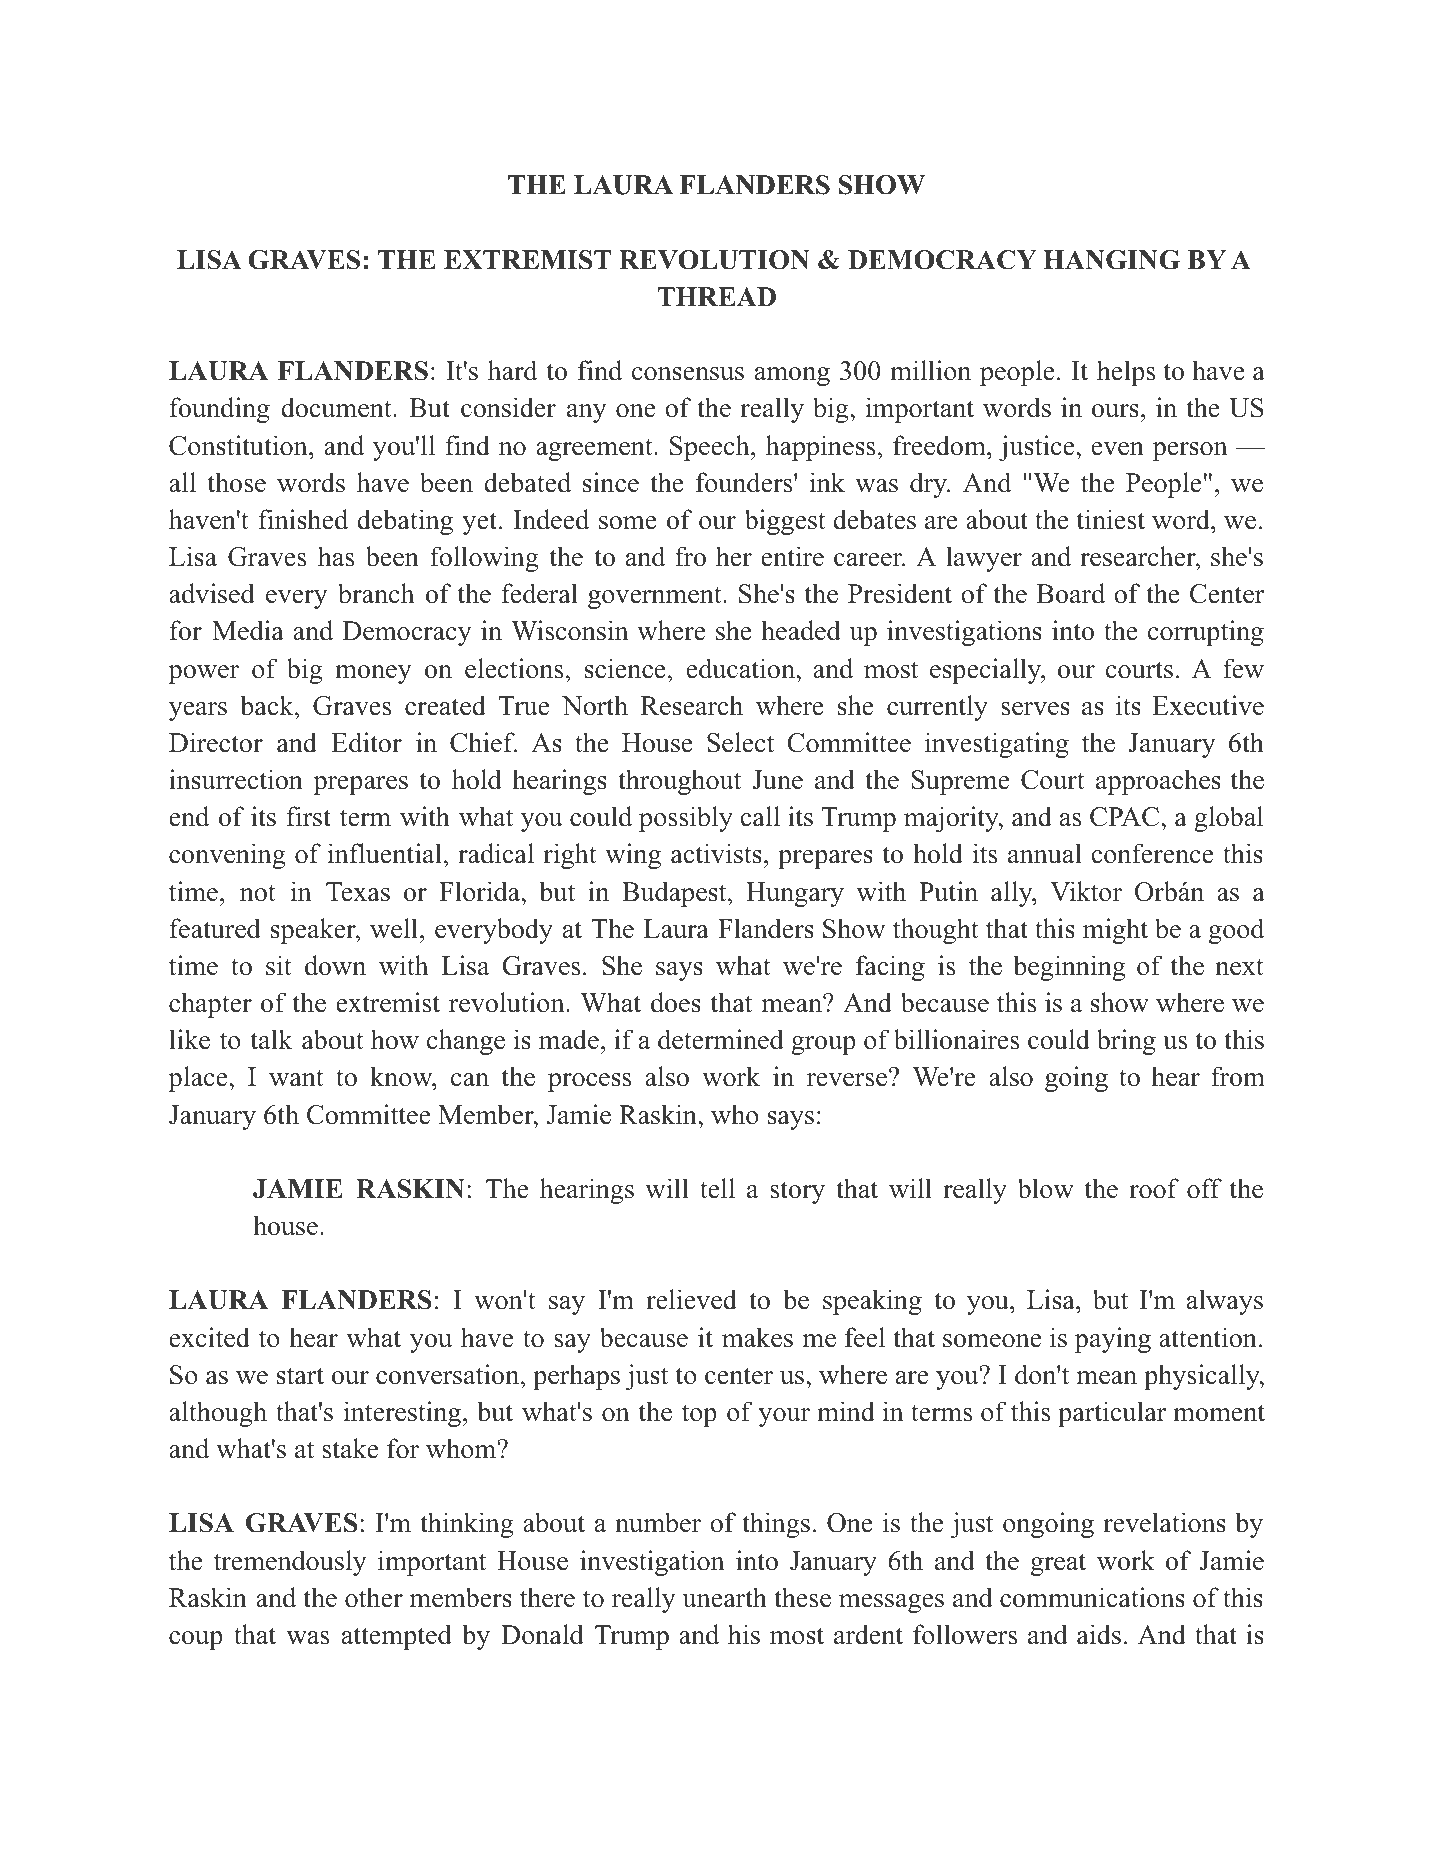 This screenshot has height=1855, width=1434. Describe the element at coordinates (724, 1597) in the screenshot. I see `unearth` at that location.
